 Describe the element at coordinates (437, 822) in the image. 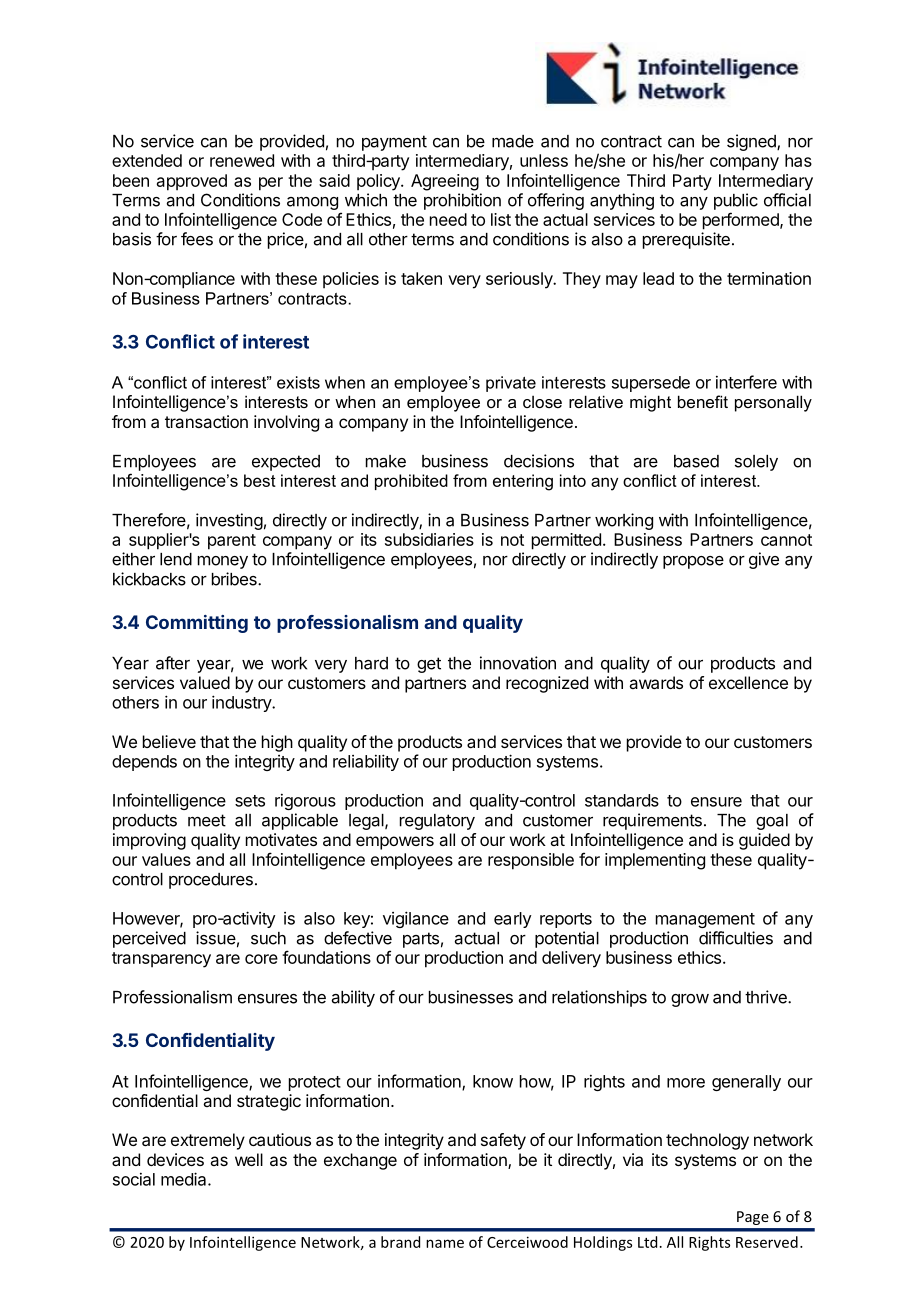

I see `regulatory` at that location.
